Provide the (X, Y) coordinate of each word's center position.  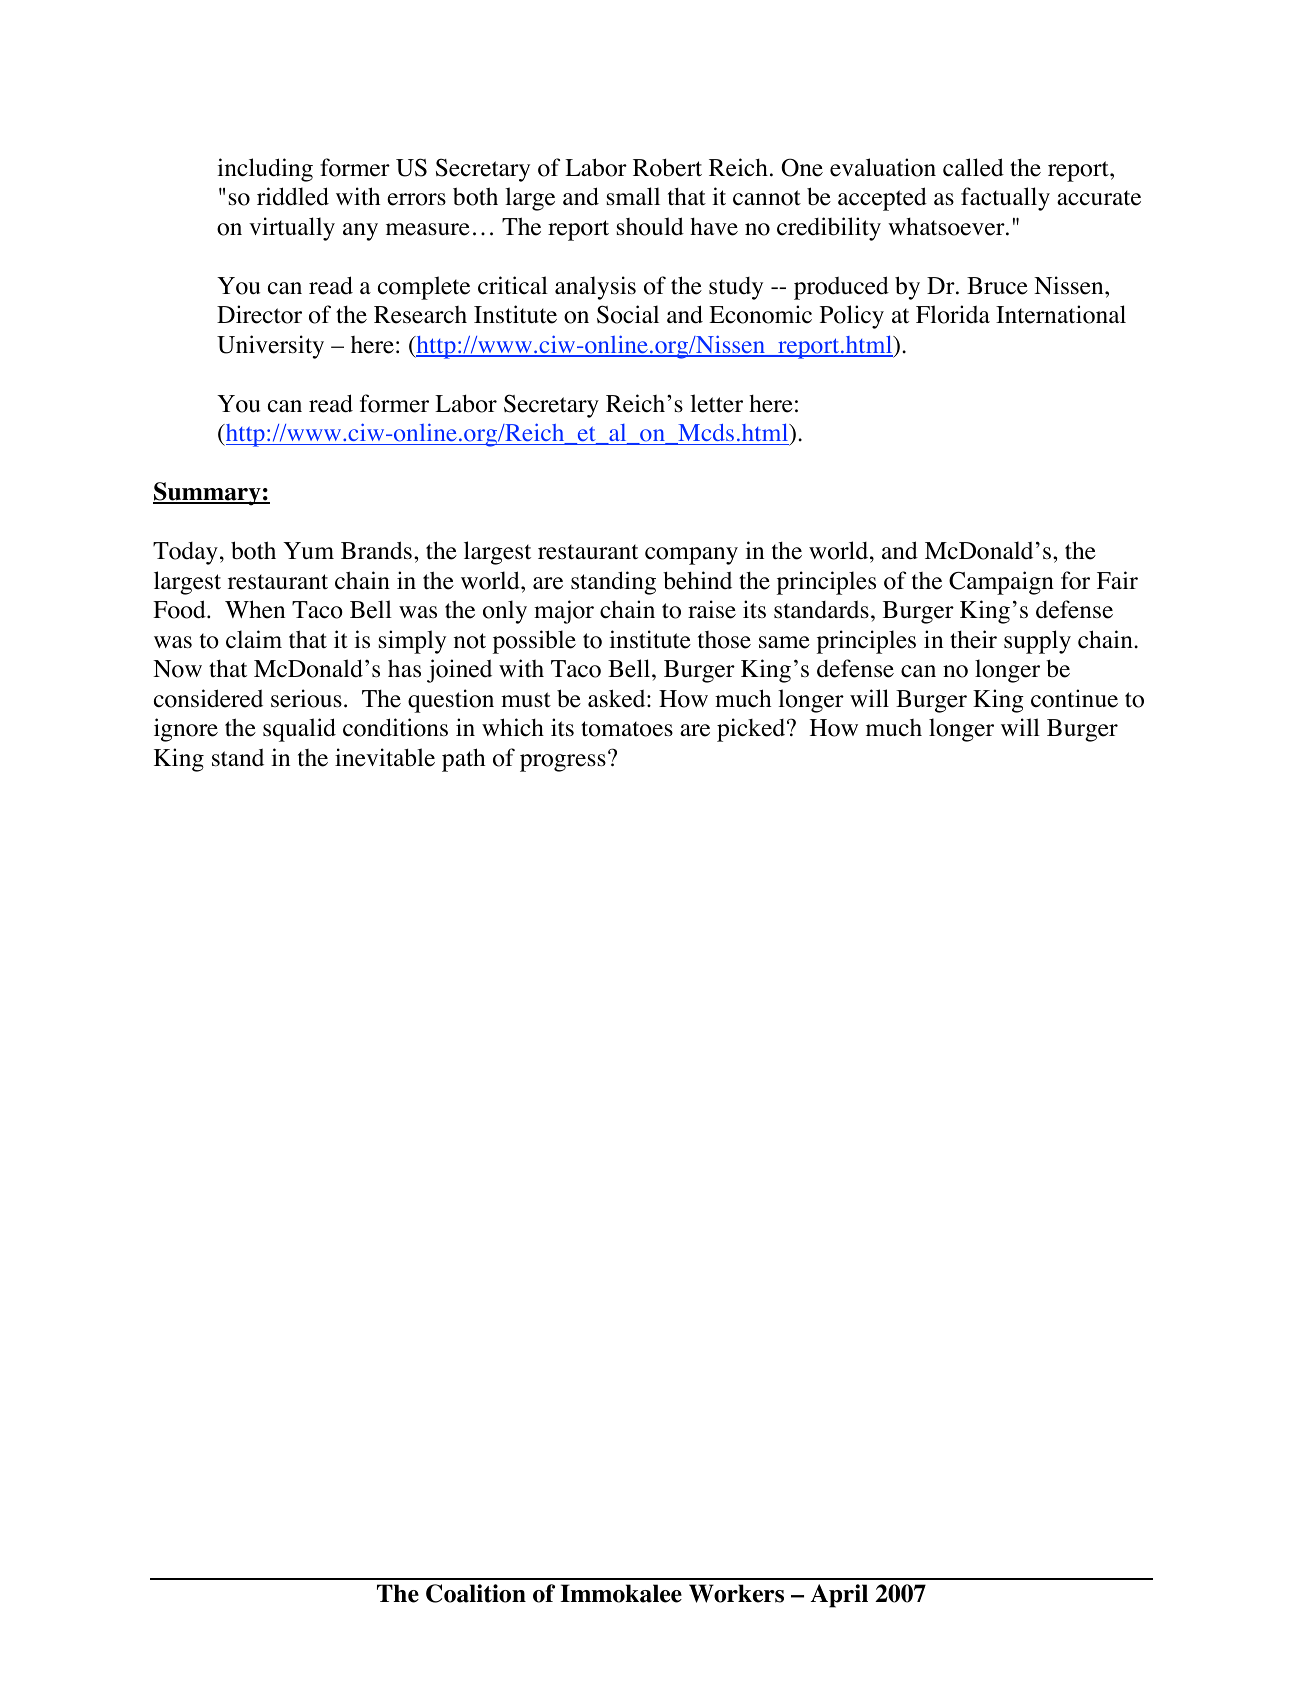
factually (1005, 199)
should (650, 226)
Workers (736, 1593)
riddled (293, 196)
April (839, 1596)
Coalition (476, 1593)
